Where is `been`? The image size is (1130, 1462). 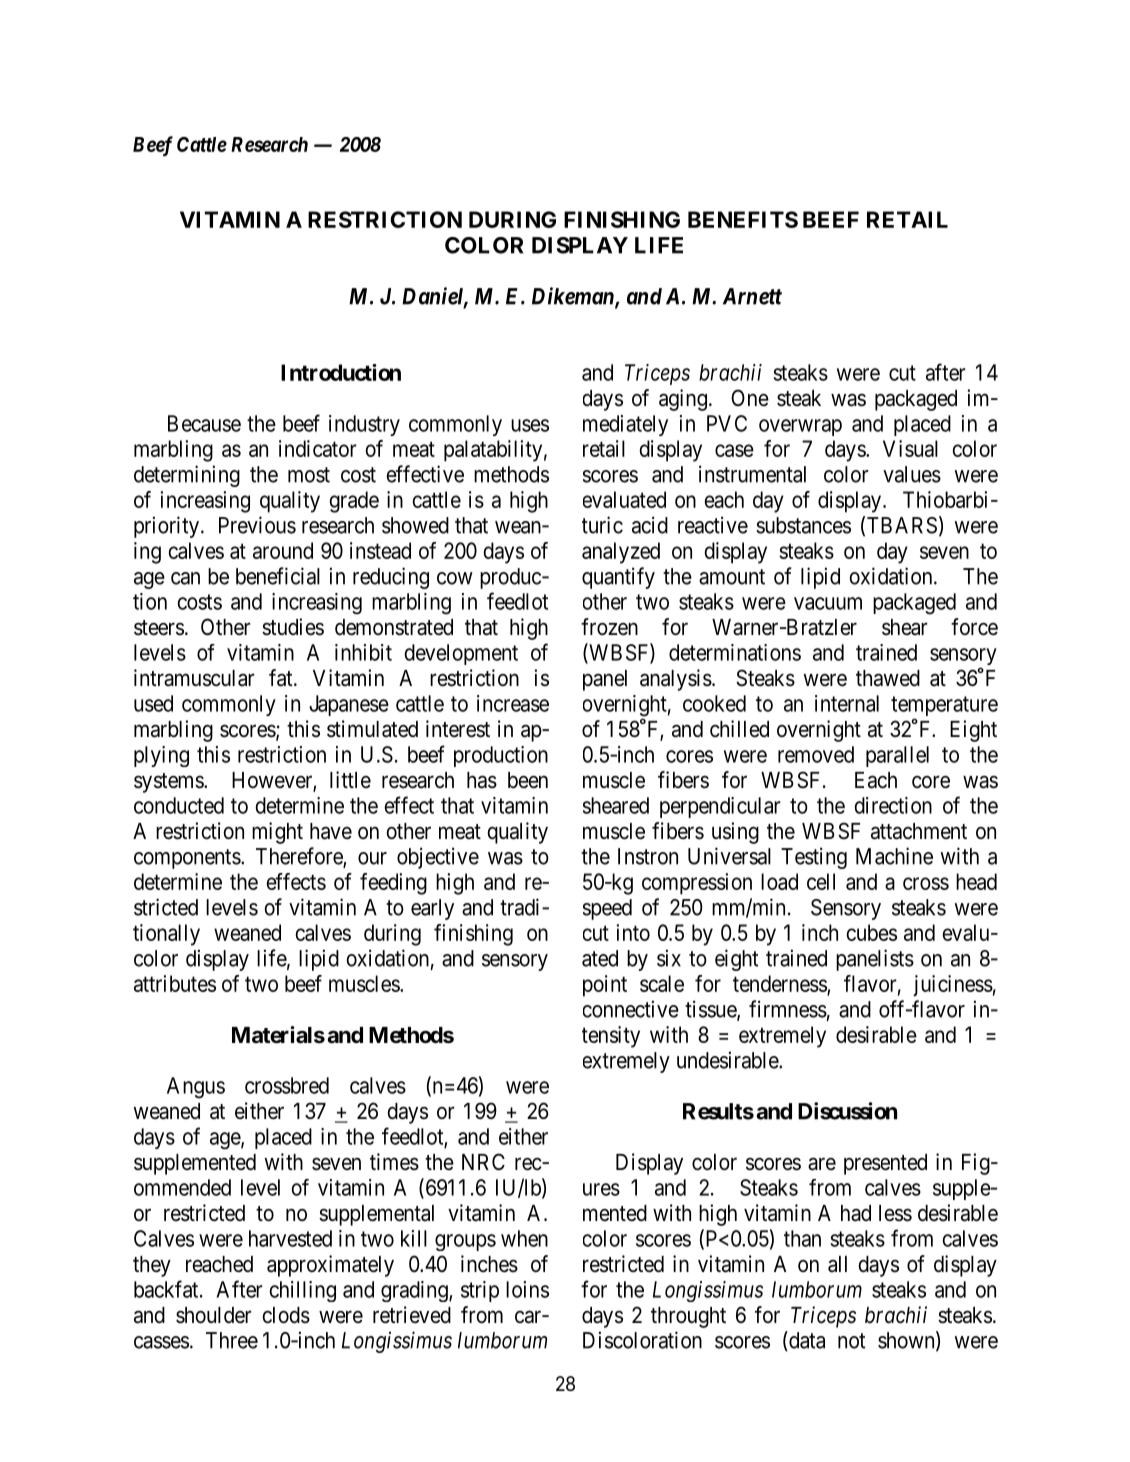 been is located at coordinates (528, 780).
